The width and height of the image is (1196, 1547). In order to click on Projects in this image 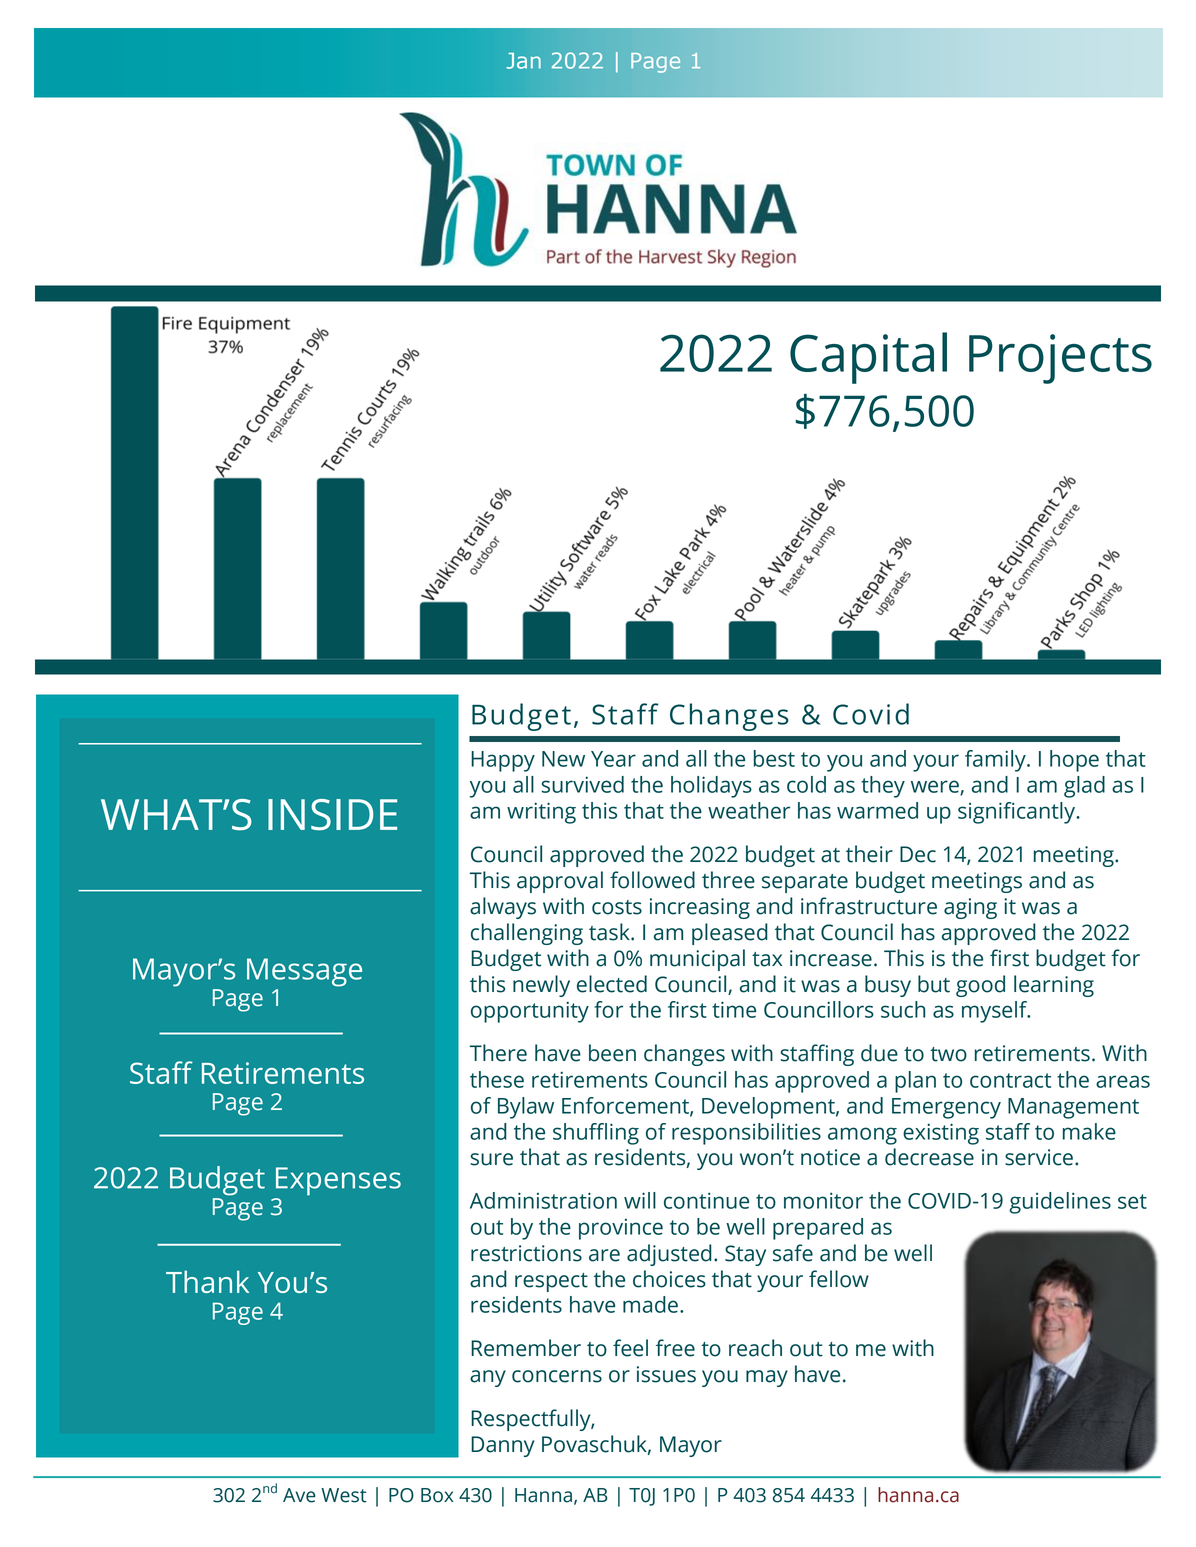, I will do `click(1060, 359)`.
